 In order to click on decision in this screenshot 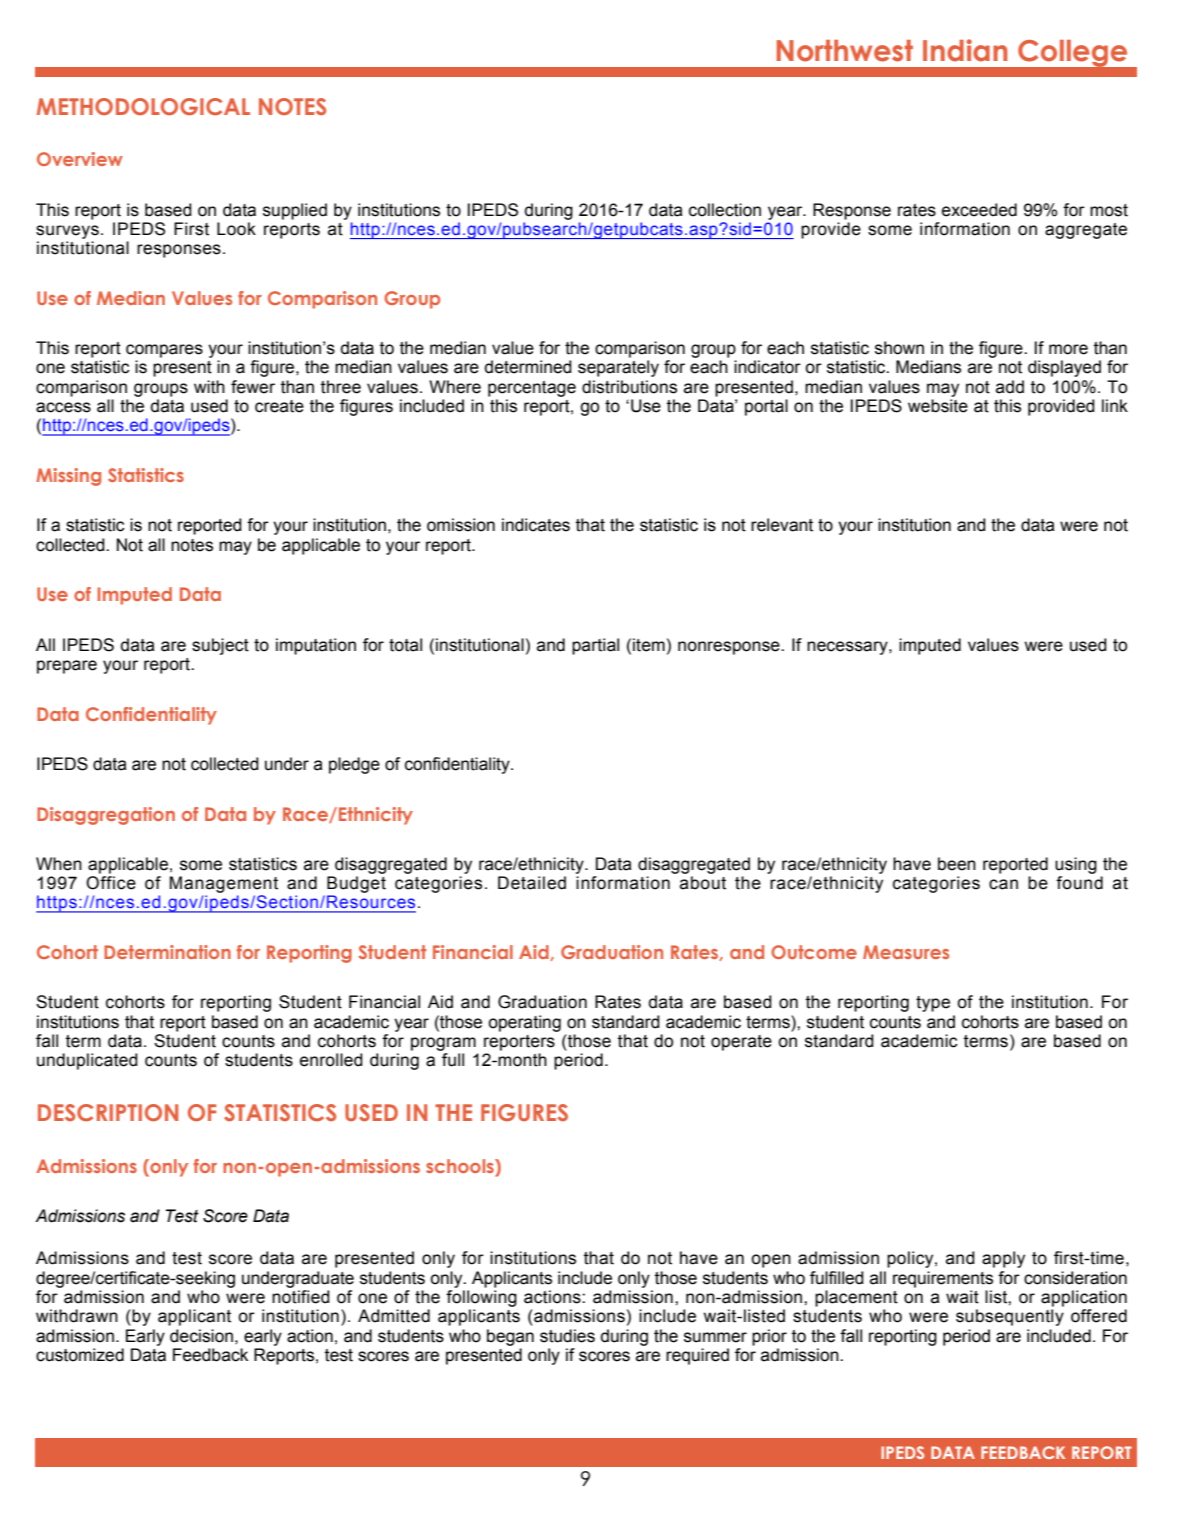, I will do `click(201, 1336)`.
